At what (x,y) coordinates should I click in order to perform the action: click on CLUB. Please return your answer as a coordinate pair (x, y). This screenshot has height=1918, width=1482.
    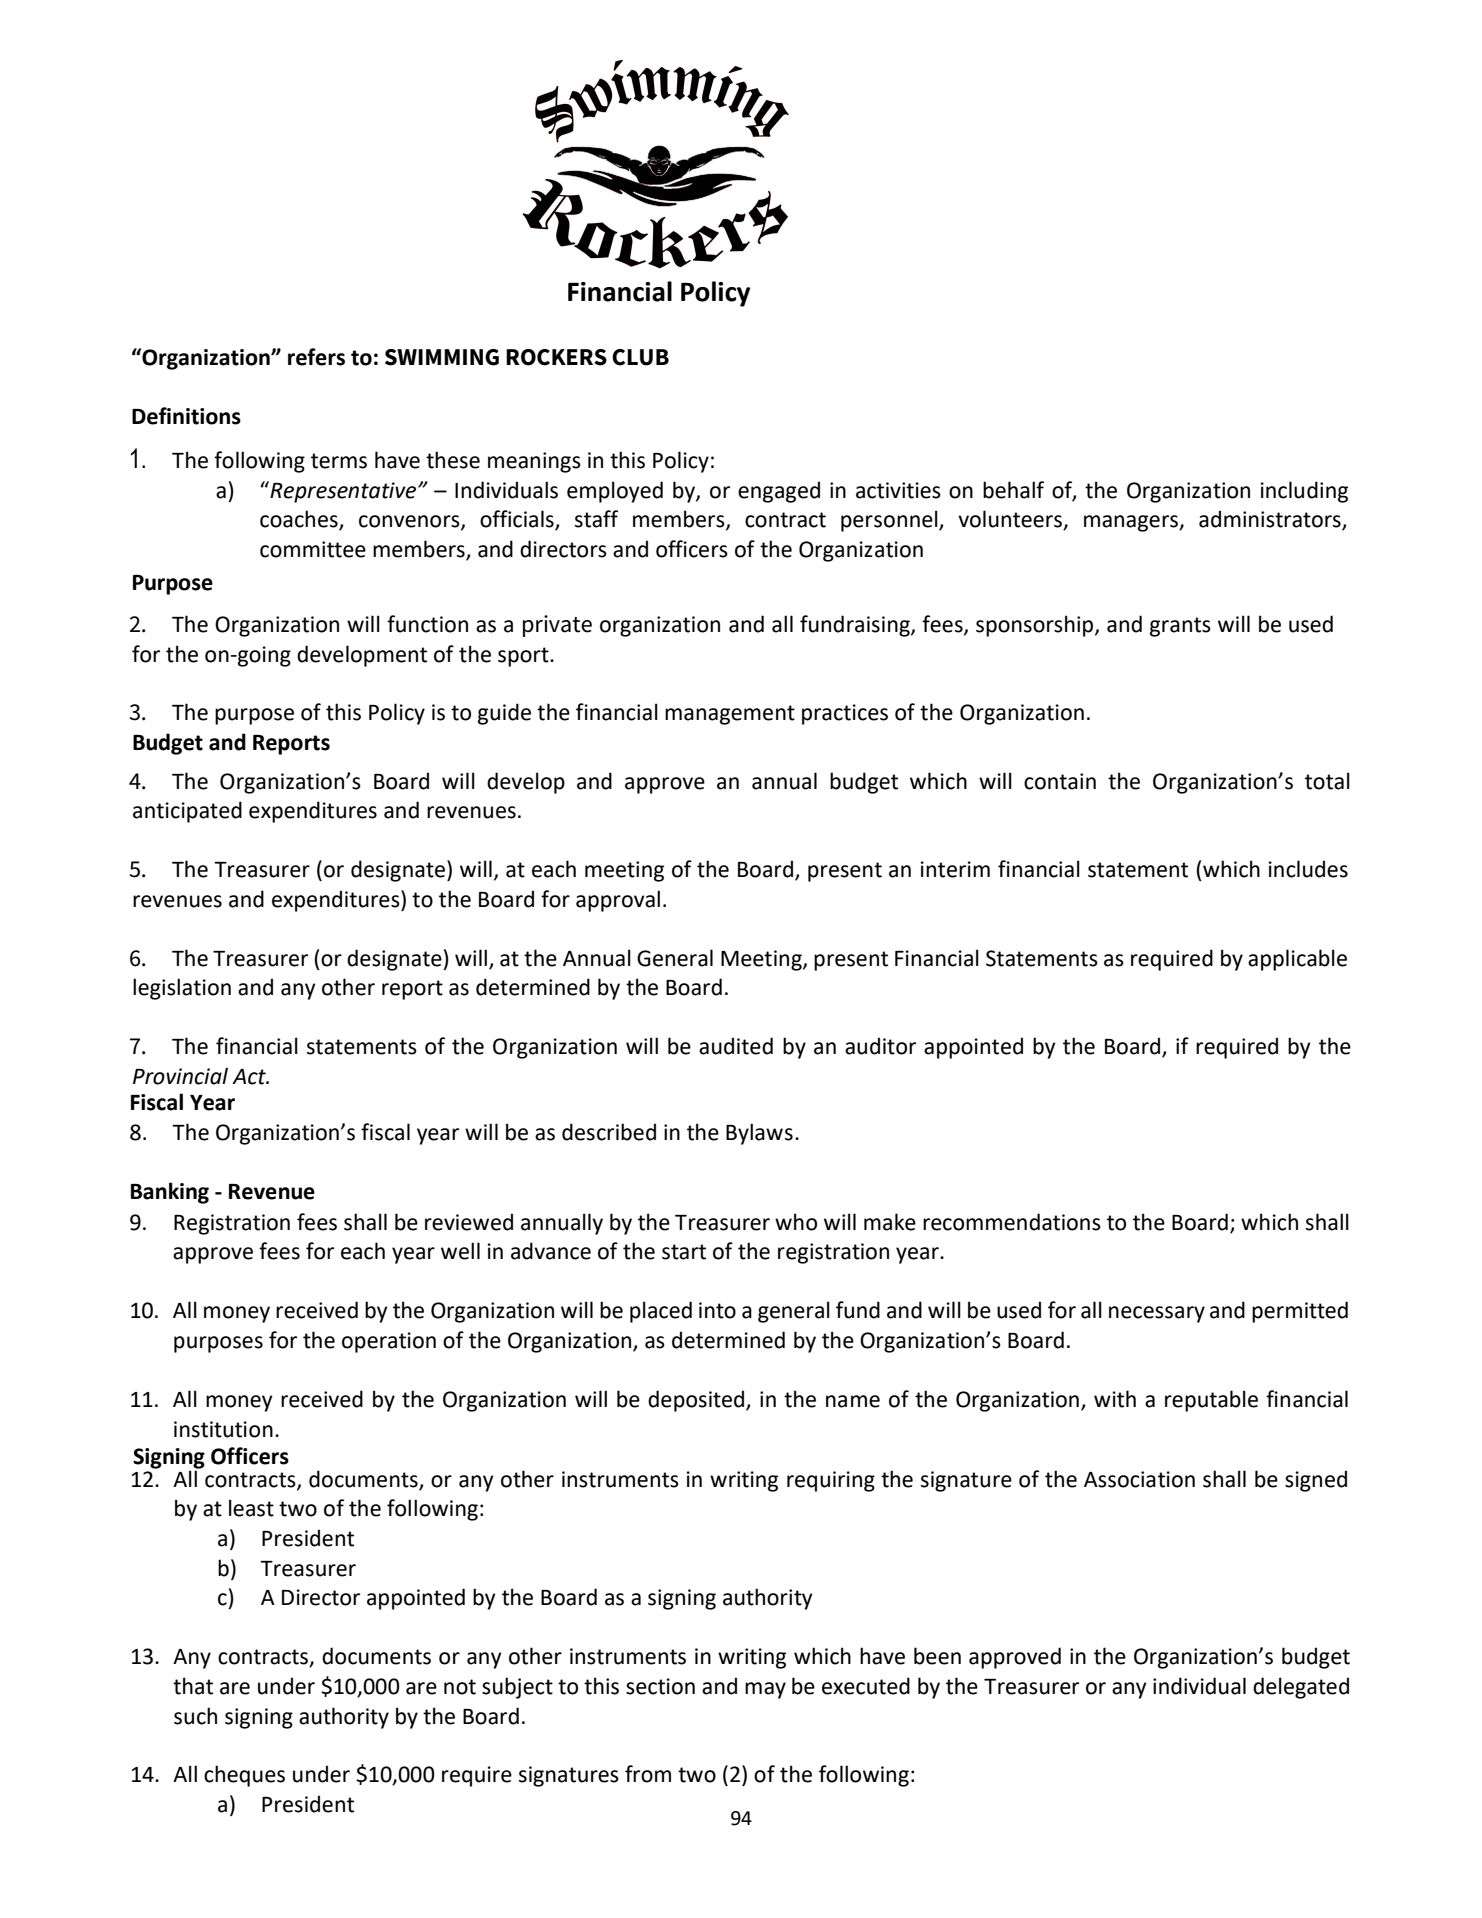
    Looking at the image, I should click on (640, 357).
